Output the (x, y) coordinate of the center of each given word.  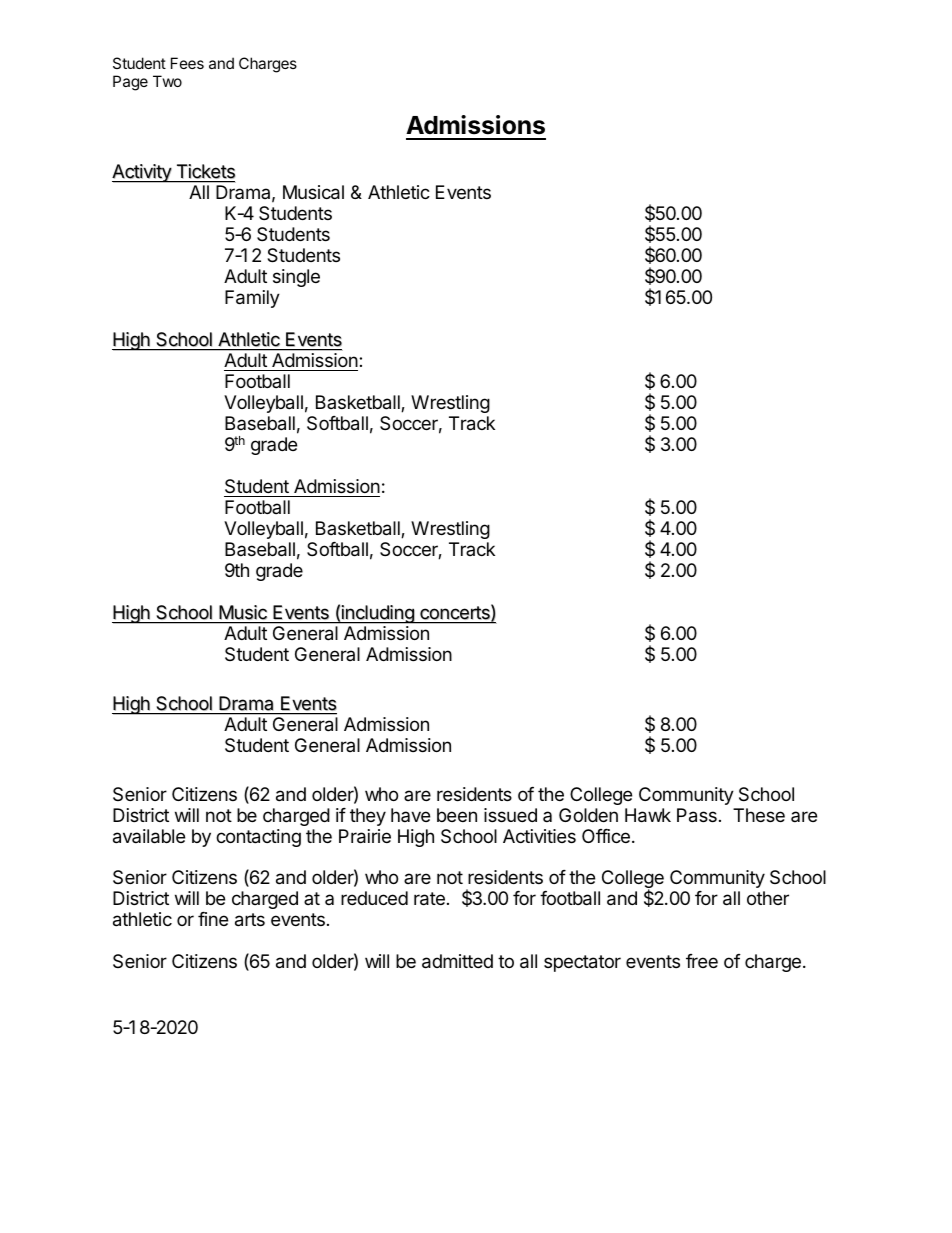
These (759, 815)
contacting (258, 838)
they (368, 817)
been (457, 815)
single (296, 278)
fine (213, 919)
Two (167, 81)
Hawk (648, 815)
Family (252, 299)
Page (130, 83)
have (410, 815)
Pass (697, 815)
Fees (187, 63)
